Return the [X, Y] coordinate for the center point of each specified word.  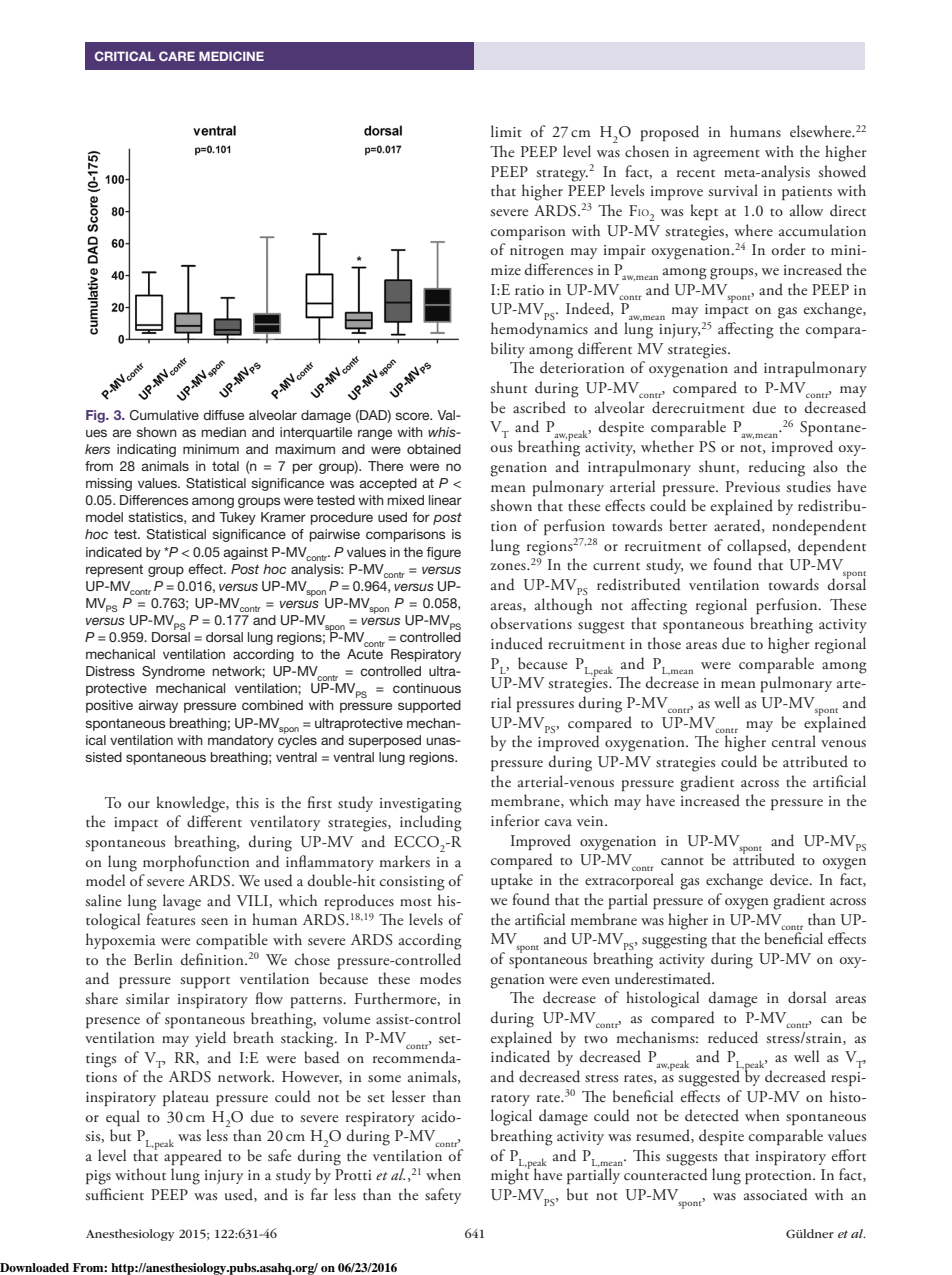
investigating [421, 805]
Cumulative [164, 415]
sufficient [114, 1194]
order [789, 249]
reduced [733, 1037]
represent [114, 570]
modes [440, 978]
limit [506, 131]
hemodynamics [539, 330]
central [794, 741]
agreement [726, 156]
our [139, 804]
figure [443, 553]
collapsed [758, 547]
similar [148, 998]
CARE [177, 56]
